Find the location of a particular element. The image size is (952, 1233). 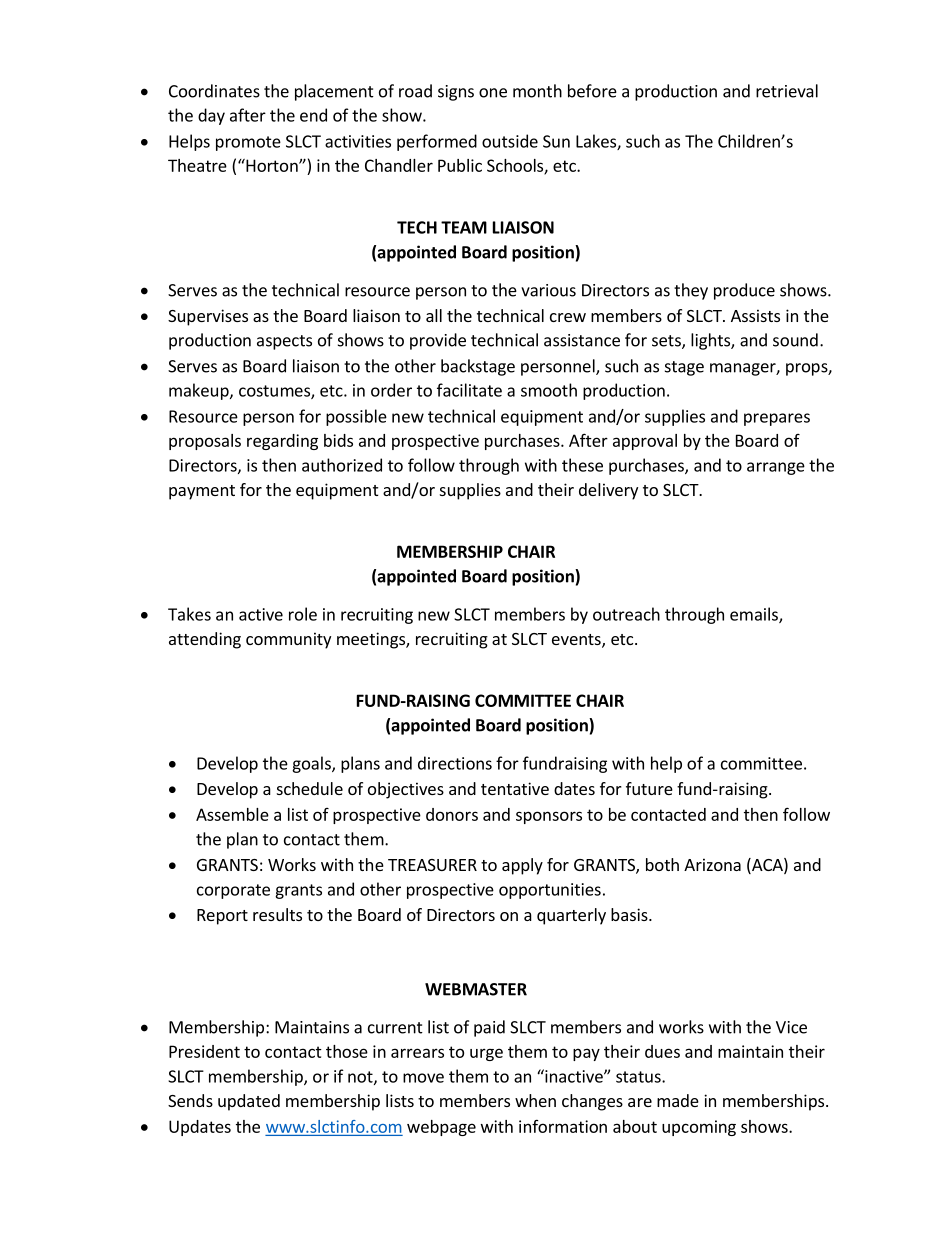

goals is located at coordinates (312, 764).
